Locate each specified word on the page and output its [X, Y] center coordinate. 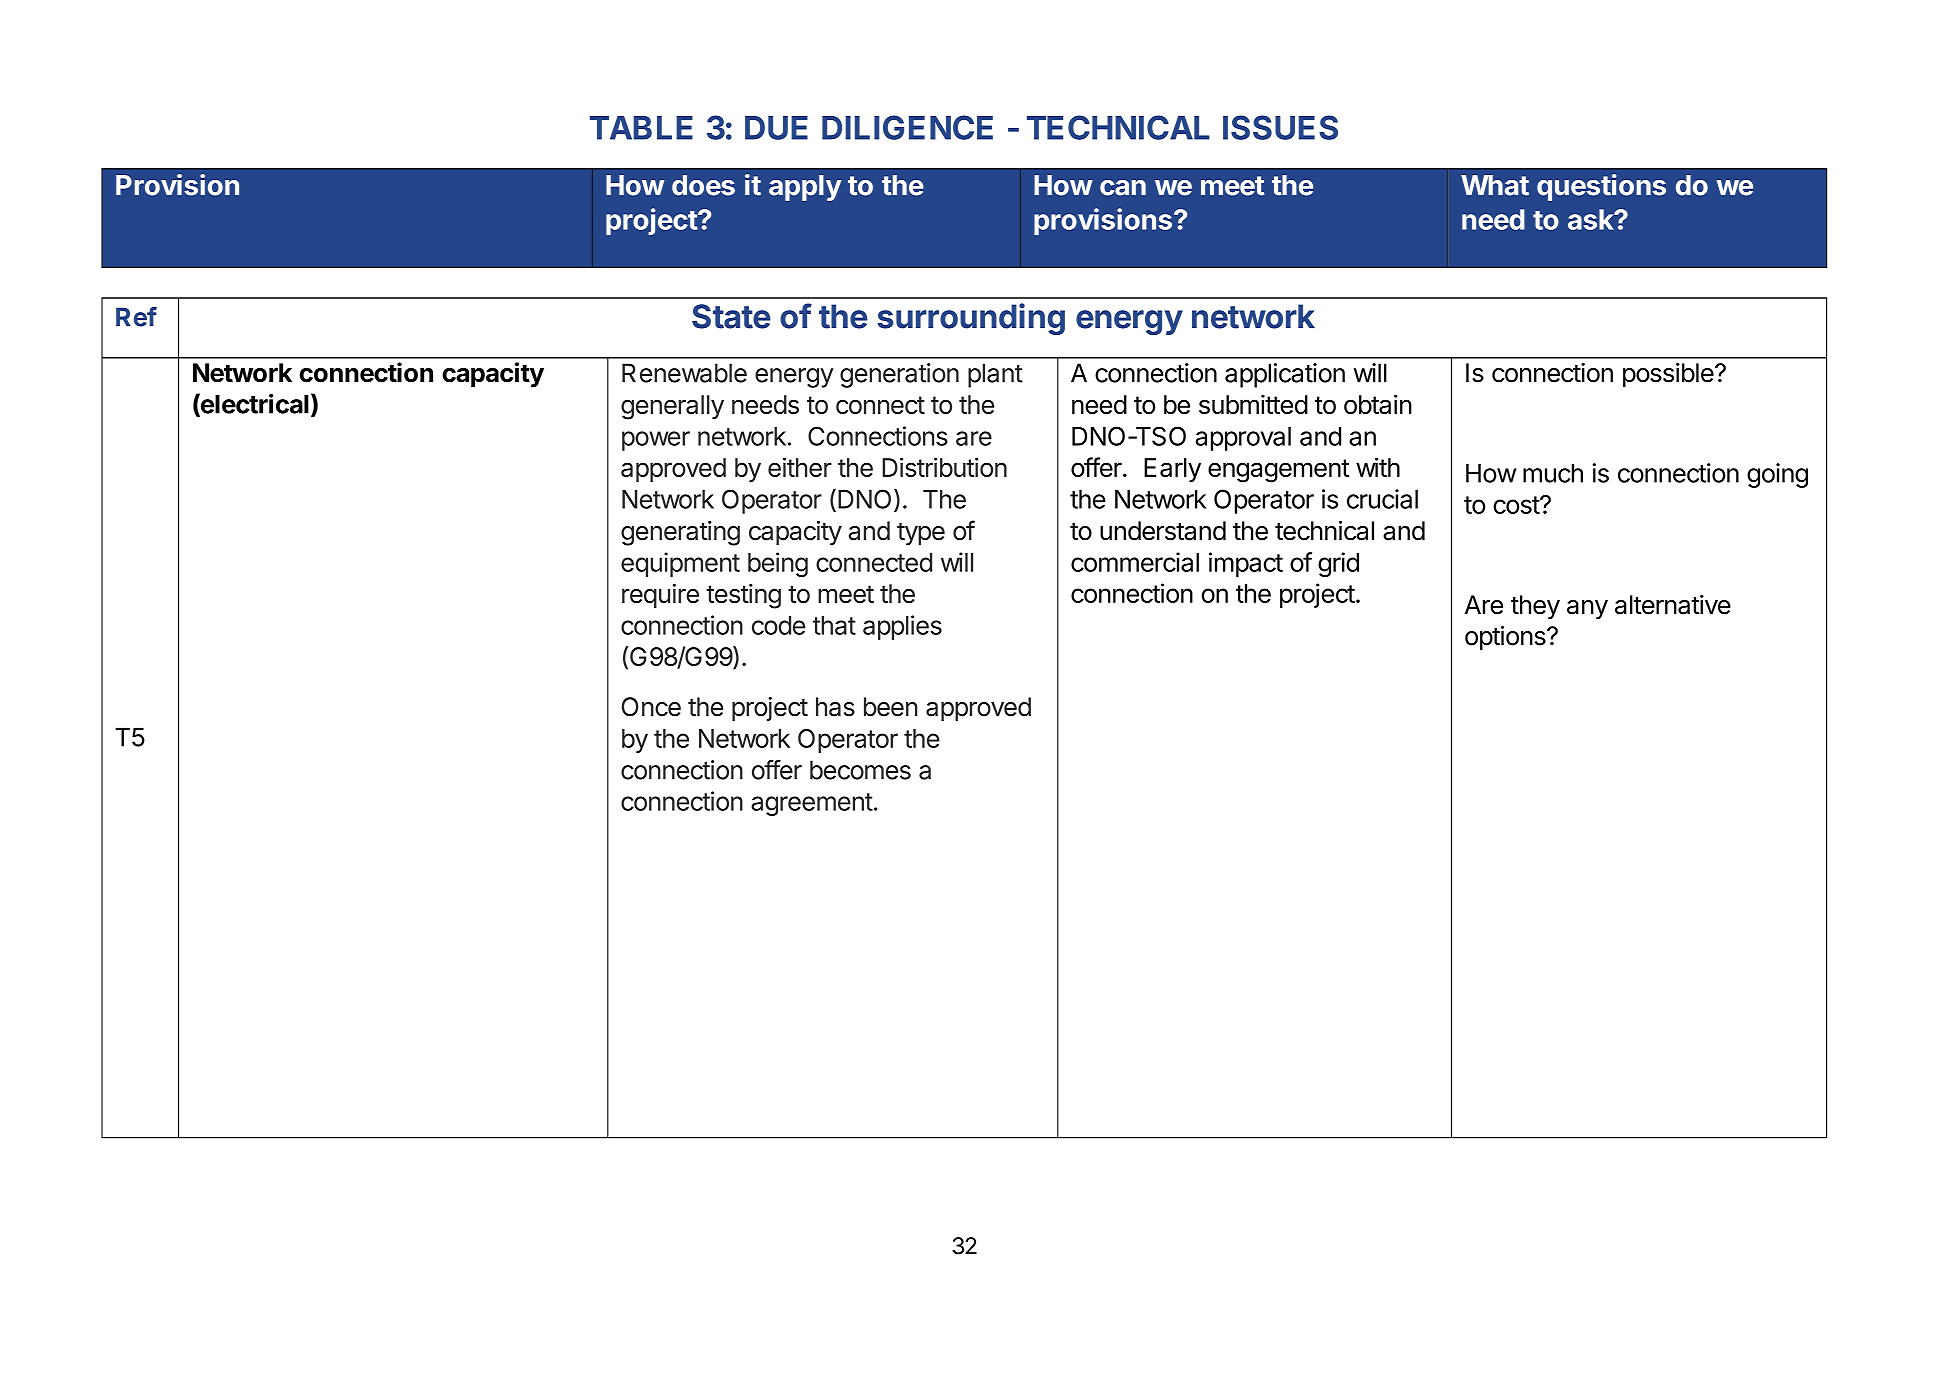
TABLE [641, 128]
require [660, 596]
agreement [812, 804]
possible [1668, 375]
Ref [136, 317]
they [1535, 607]
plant [995, 375]
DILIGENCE [907, 127]
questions [1601, 187]
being [778, 564]
